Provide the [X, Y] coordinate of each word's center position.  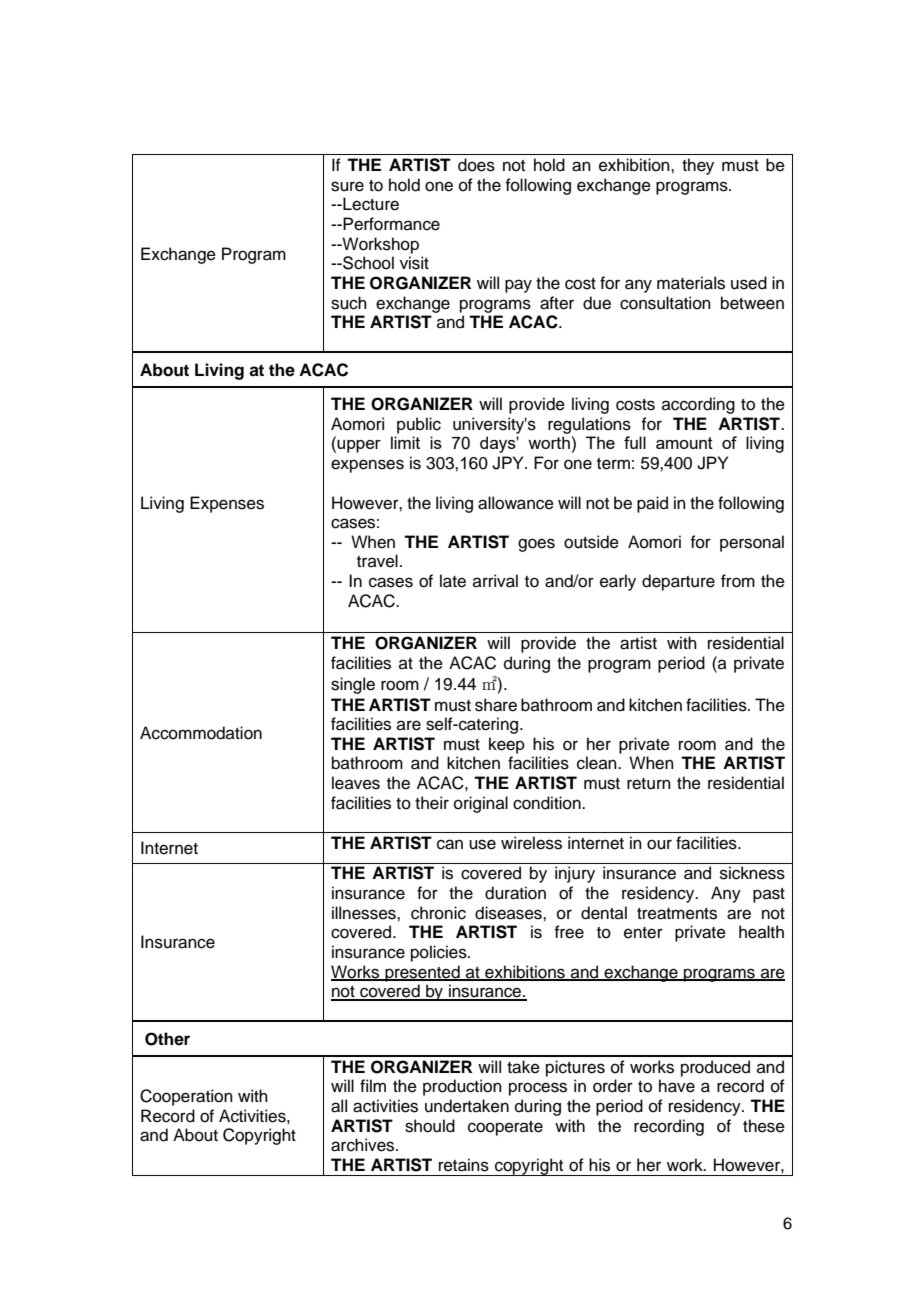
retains [464, 1165]
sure [347, 186]
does [476, 165]
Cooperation [186, 1097]
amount [684, 443]
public [419, 425]
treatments [677, 914]
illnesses [365, 913]
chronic [438, 913]
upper [359, 446]
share [496, 705]
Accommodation [201, 733]
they [698, 166]
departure [678, 582]
